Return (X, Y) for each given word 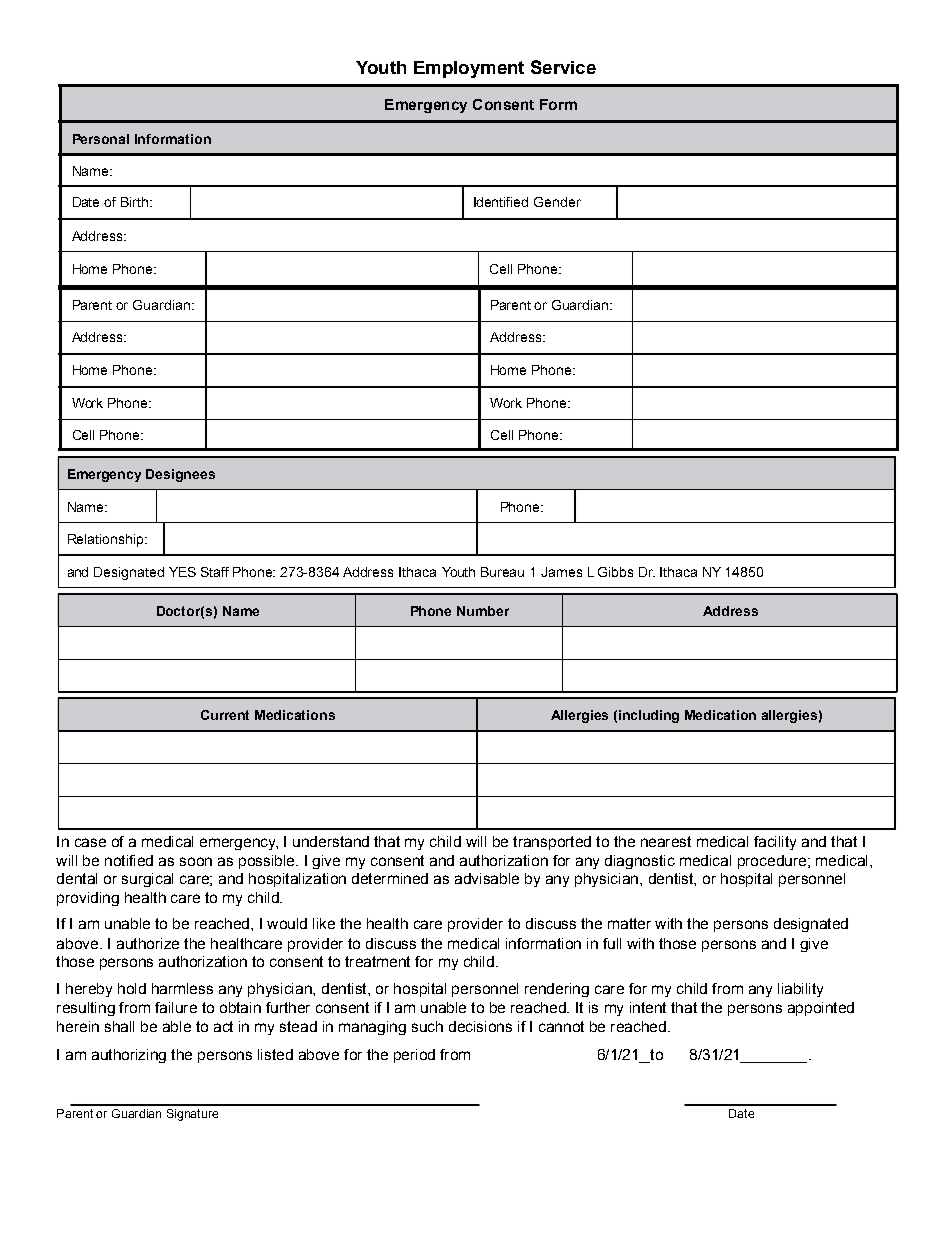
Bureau (502, 572)
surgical (147, 880)
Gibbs (615, 572)
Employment (469, 69)
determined (390, 878)
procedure (772, 862)
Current (225, 715)
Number (483, 611)
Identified (501, 202)
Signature (192, 1115)
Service (563, 67)
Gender (557, 202)
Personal (101, 139)
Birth (136, 202)
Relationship (107, 540)
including (649, 716)
